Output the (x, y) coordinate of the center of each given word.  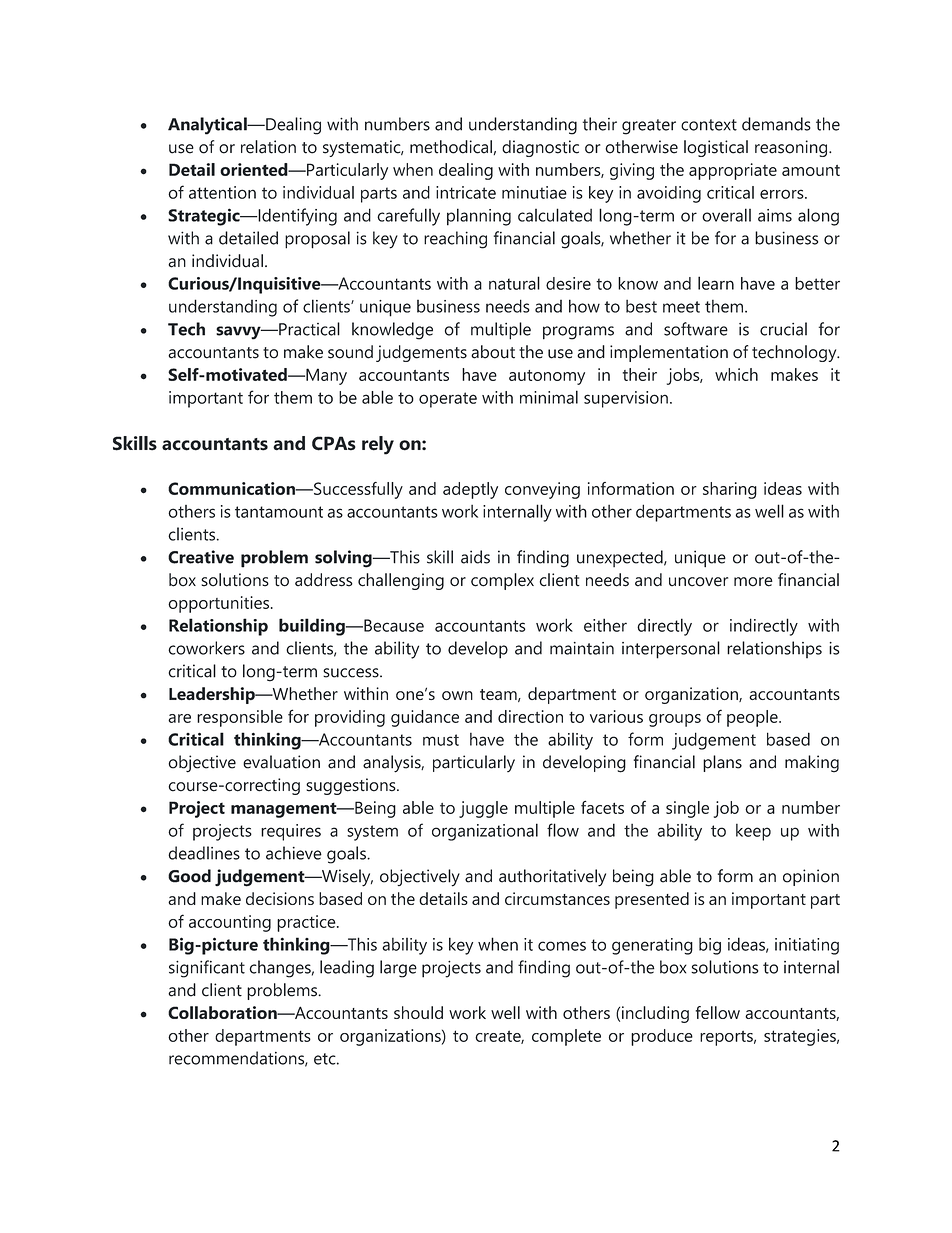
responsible (240, 718)
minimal (549, 397)
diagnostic (540, 148)
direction (530, 716)
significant (207, 969)
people (753, 718)
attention (222, 192)
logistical (716, 148)
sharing (730, 490)
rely (378, 445)
